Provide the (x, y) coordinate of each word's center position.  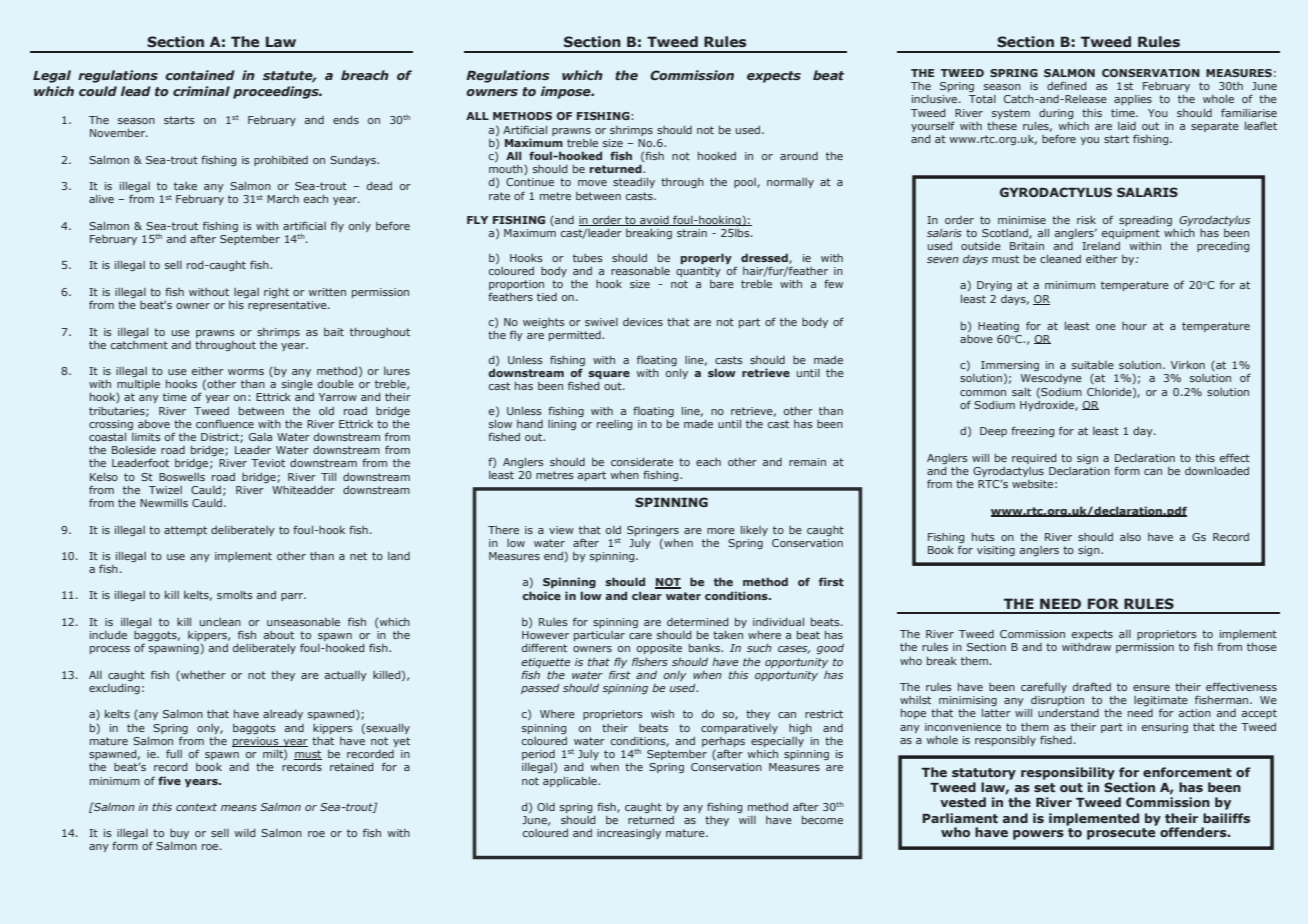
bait (334, 332)
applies (1133, 100)
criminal (201, 91)
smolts (235, 595)
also (1130, 537)
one (1106, 327)
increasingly (629, 834)
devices (643, 322)
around (799, 156)
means (239, 808)
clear (647, 595)
